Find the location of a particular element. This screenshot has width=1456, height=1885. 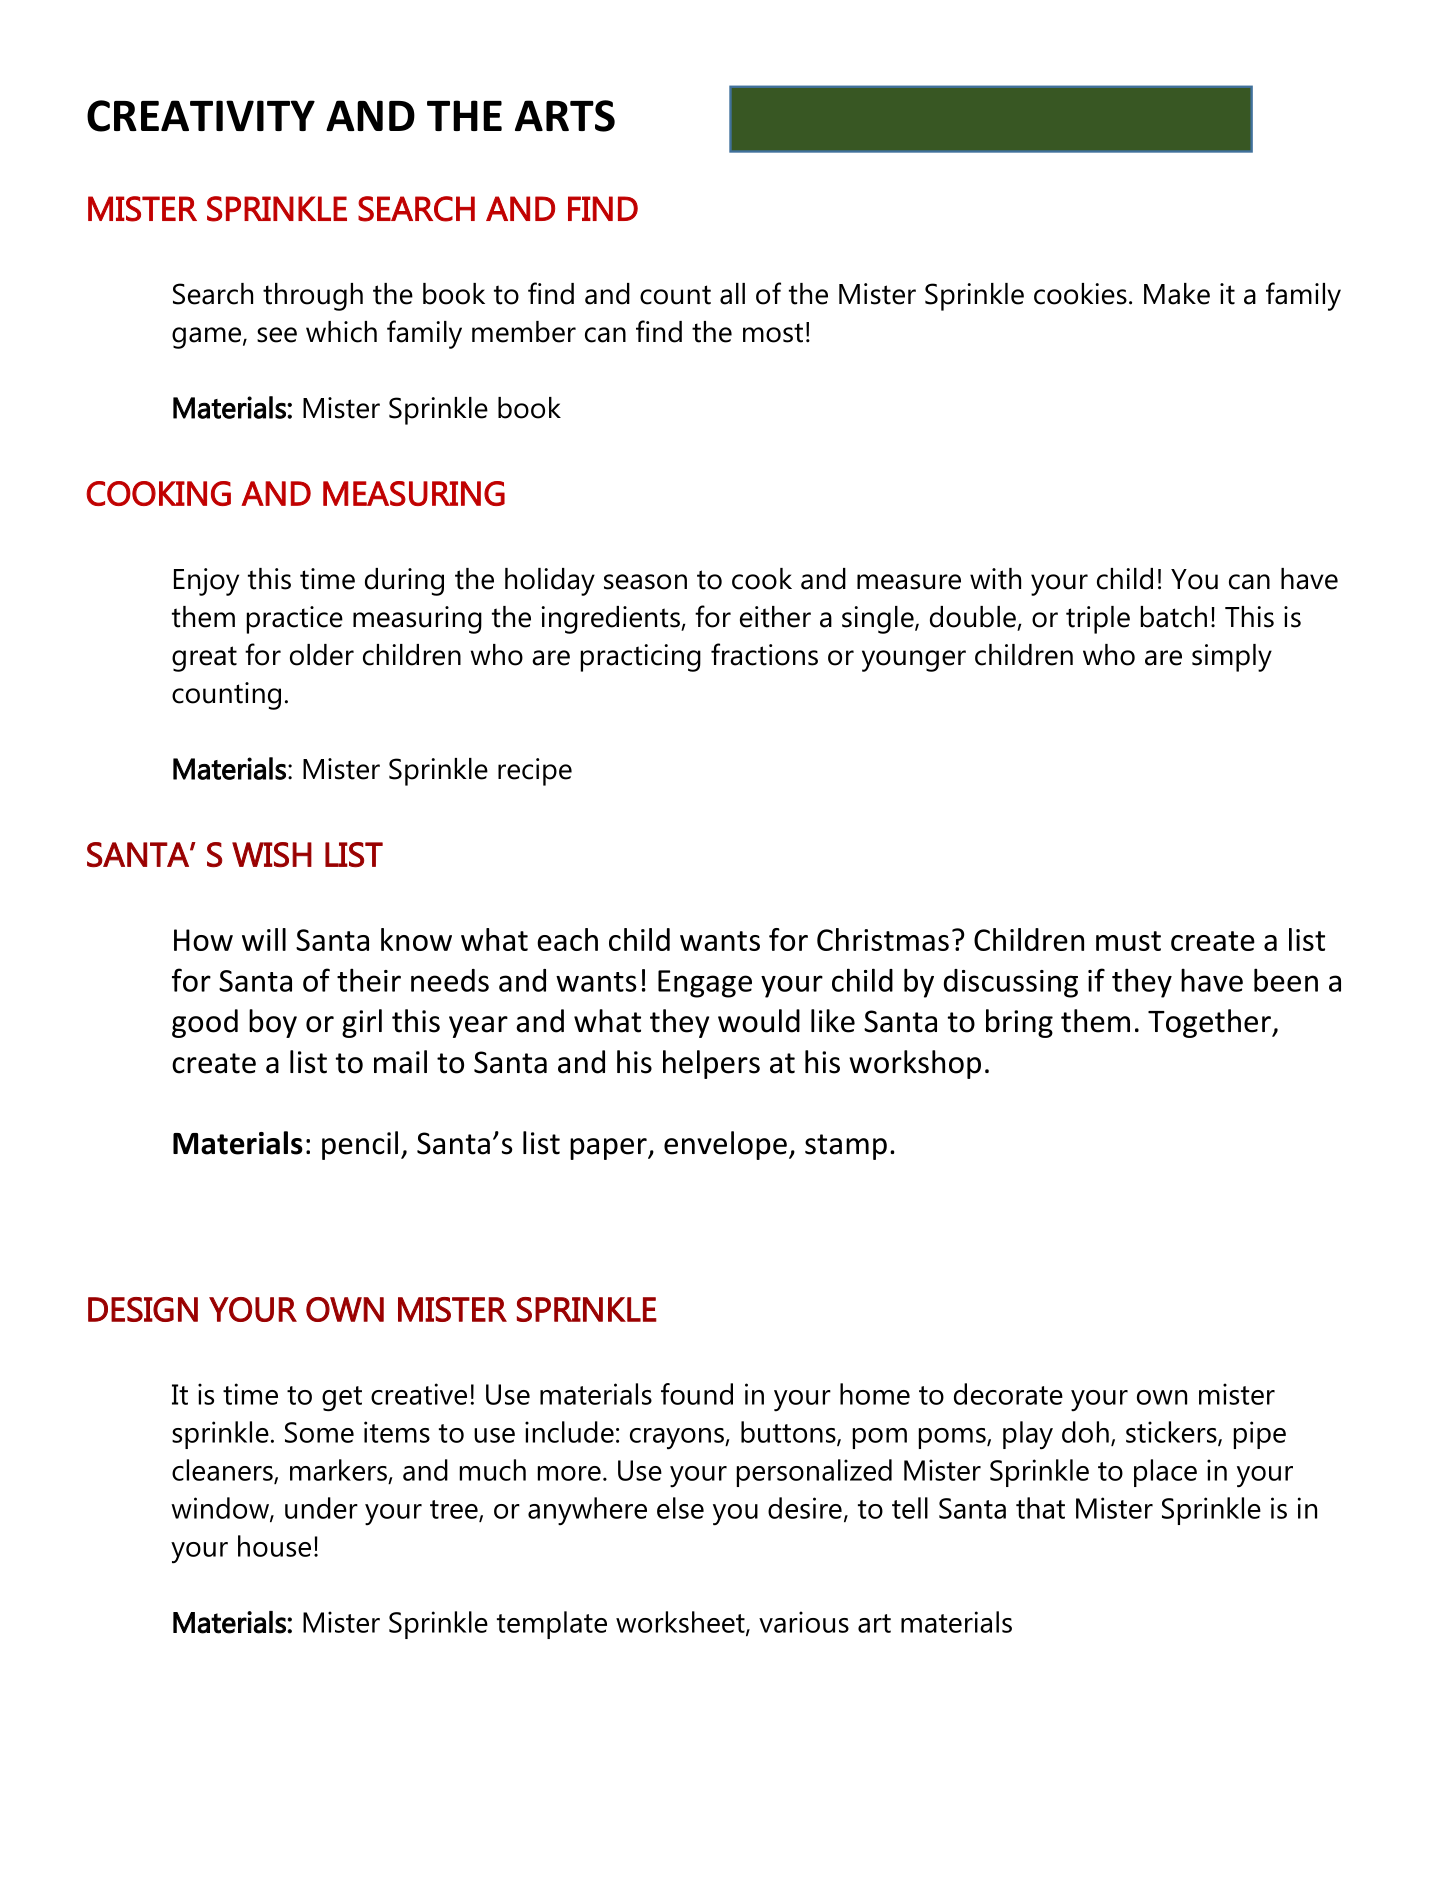

fractions is located at coordinates (764, 654).
